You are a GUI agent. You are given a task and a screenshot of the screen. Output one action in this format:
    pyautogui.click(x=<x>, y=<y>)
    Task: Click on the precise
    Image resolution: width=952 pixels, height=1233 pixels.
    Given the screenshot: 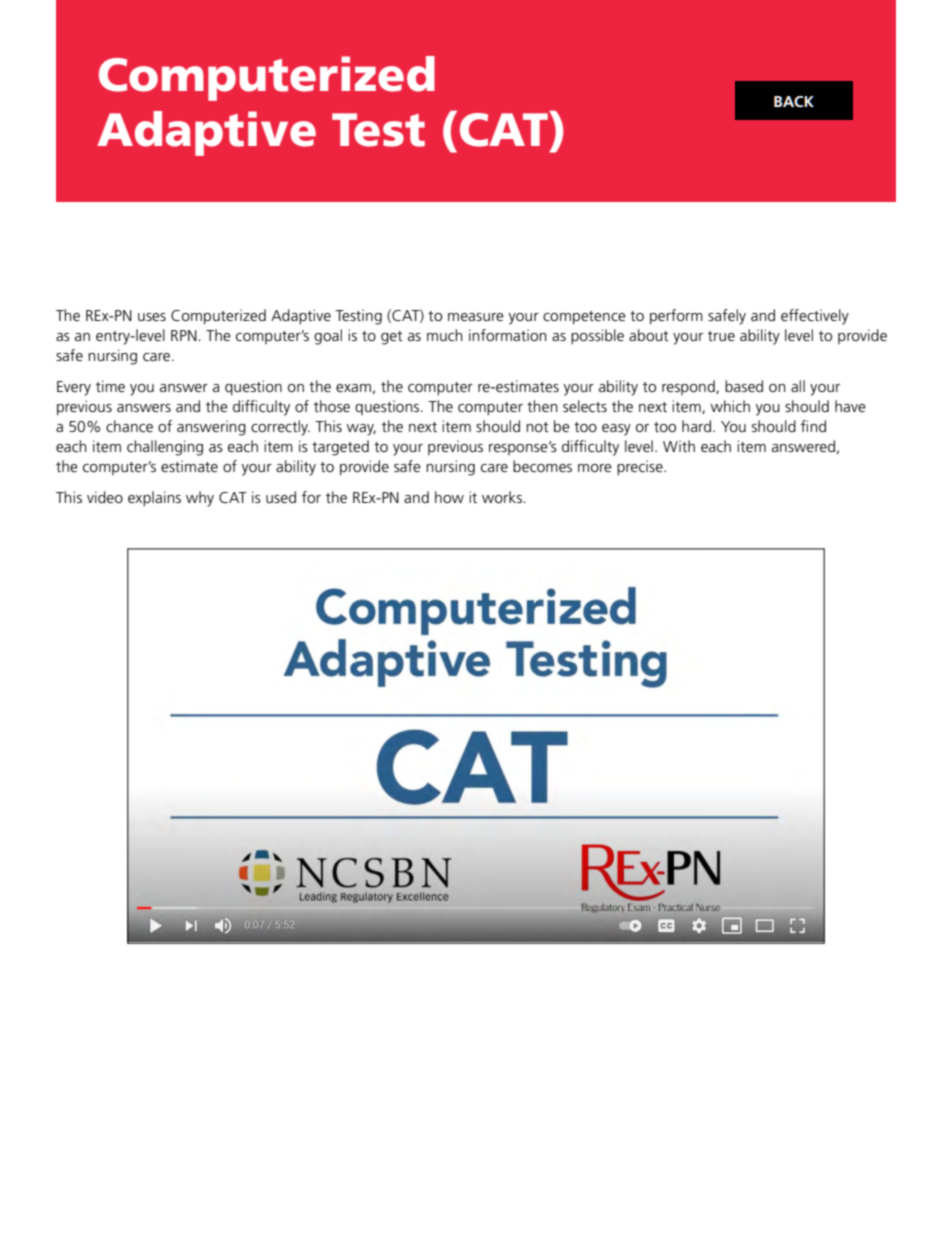 What is the action you would take?
    pyautogui.click(x=641, y=468)
